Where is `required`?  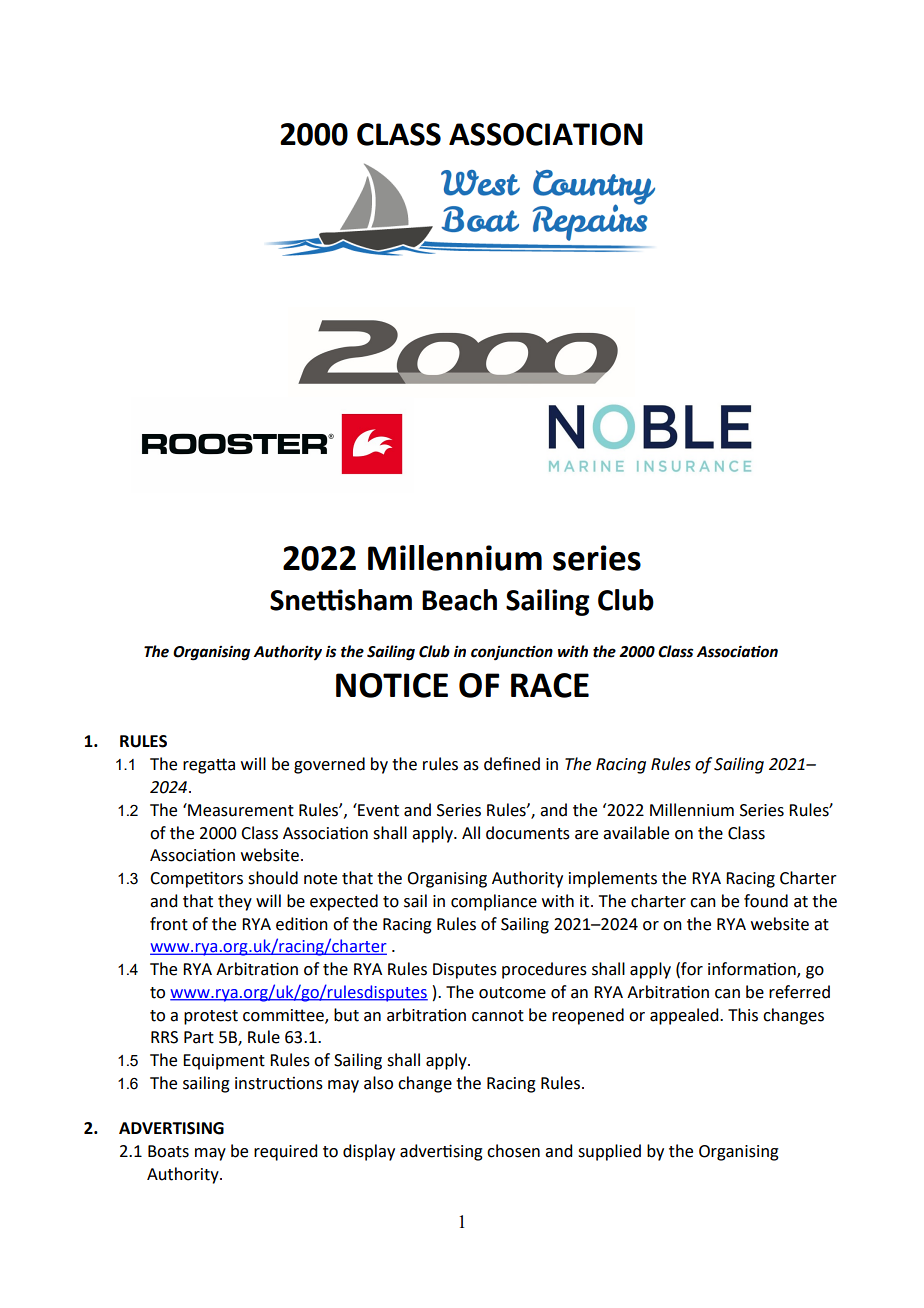 required is located at coordinates (285, 1152).
